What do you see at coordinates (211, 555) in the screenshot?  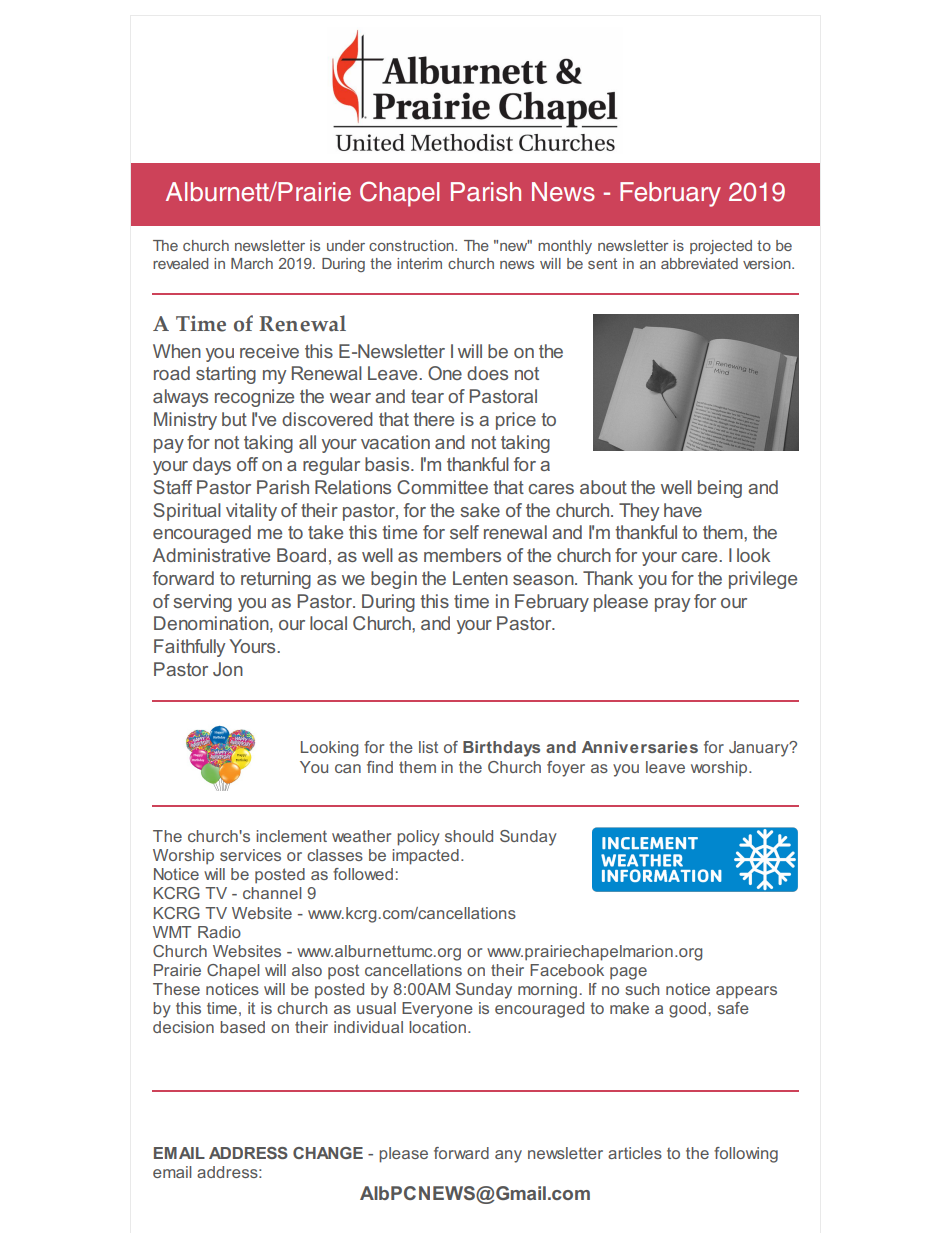 I see `Administrative` at bounding box center [211, 555].
